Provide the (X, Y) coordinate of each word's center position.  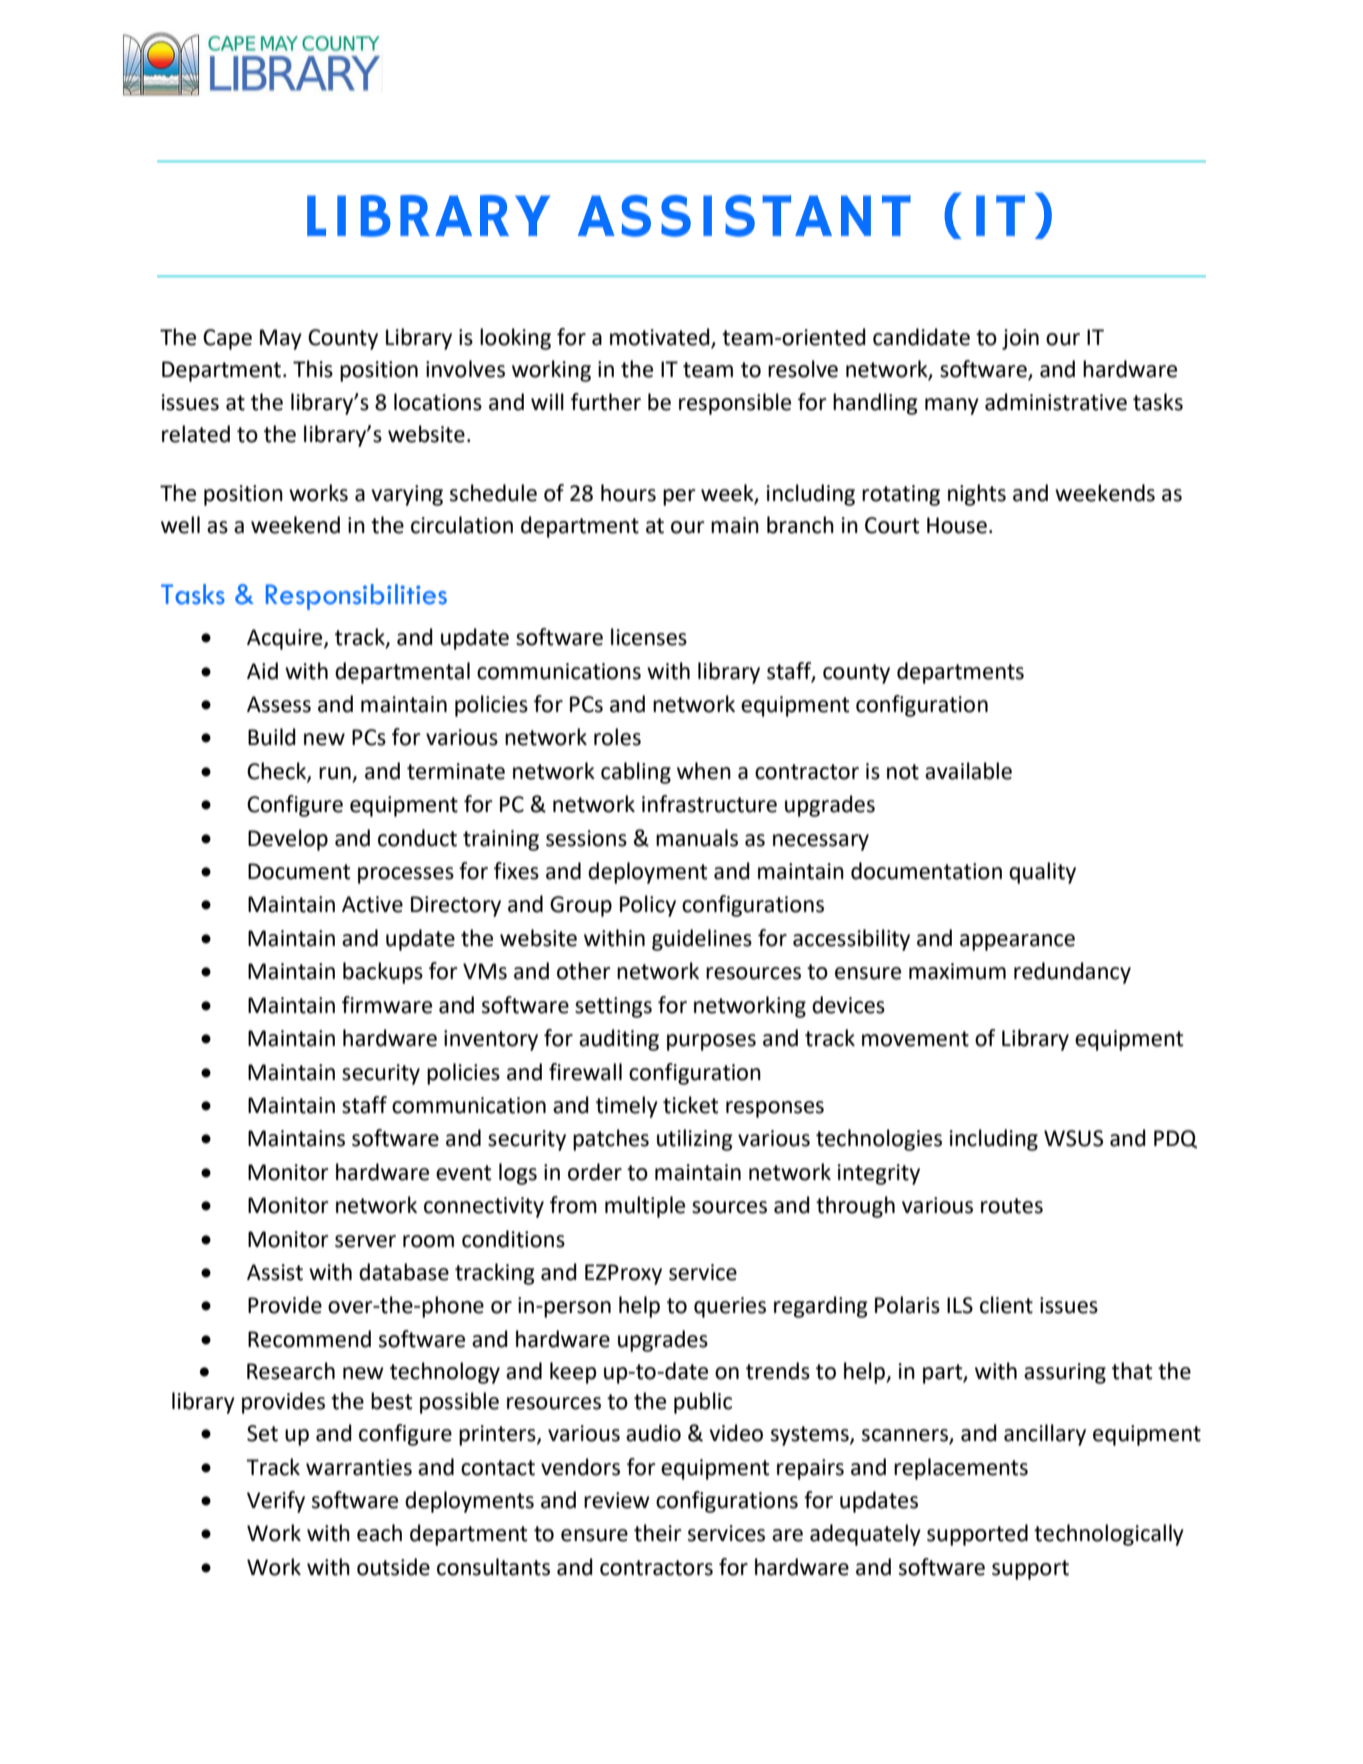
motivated (661, 338)
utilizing (695, 1140)
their (658, 1533)
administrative (1056, 402)
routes (1012, 1206)
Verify (276, 1502)
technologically (1109, 1535)
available (968, 771)
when (704, 771)
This (313, 369)
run (335, 773)
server (365, 1241)
